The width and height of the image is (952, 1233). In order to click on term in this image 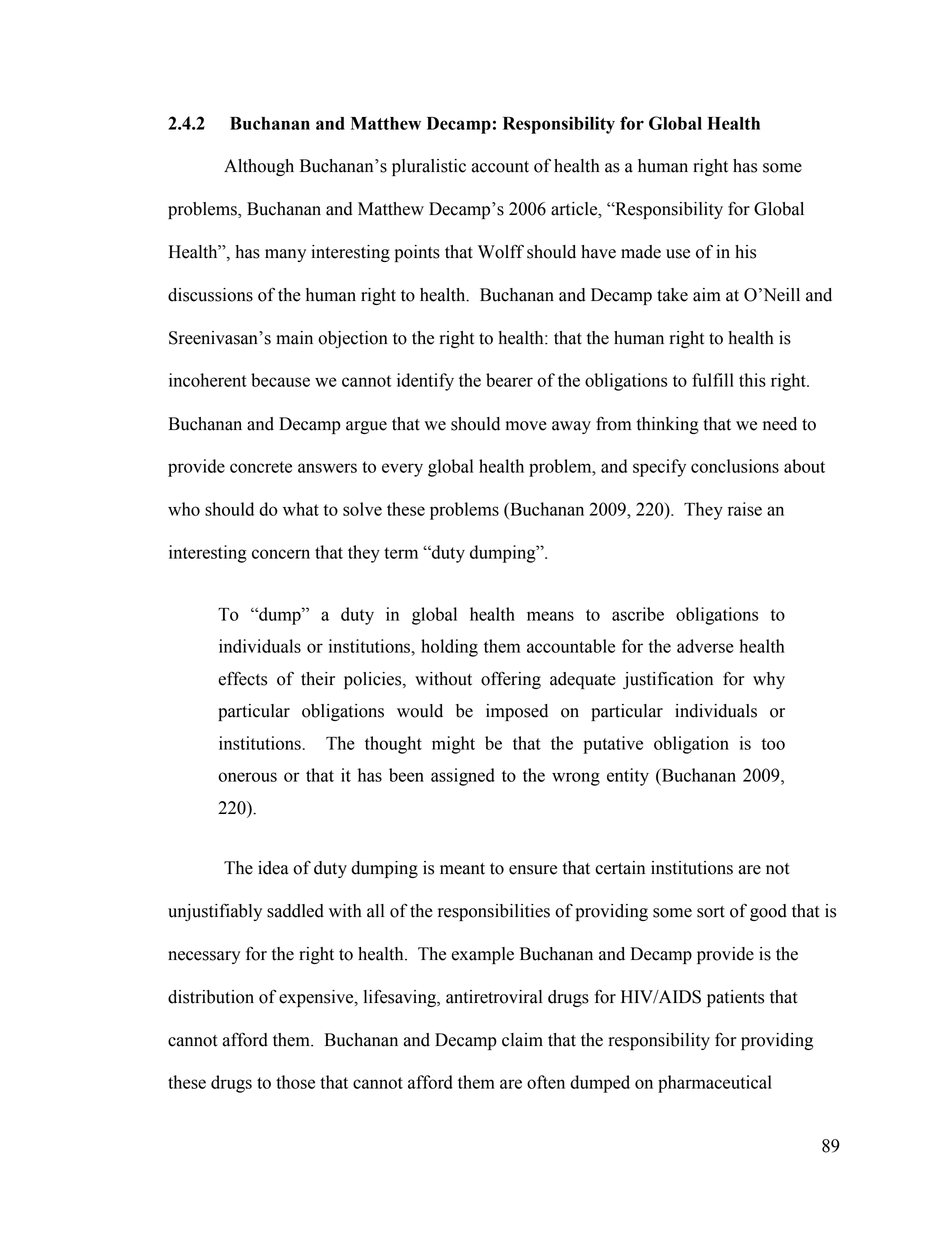, I will do `click(401, 553)`.
